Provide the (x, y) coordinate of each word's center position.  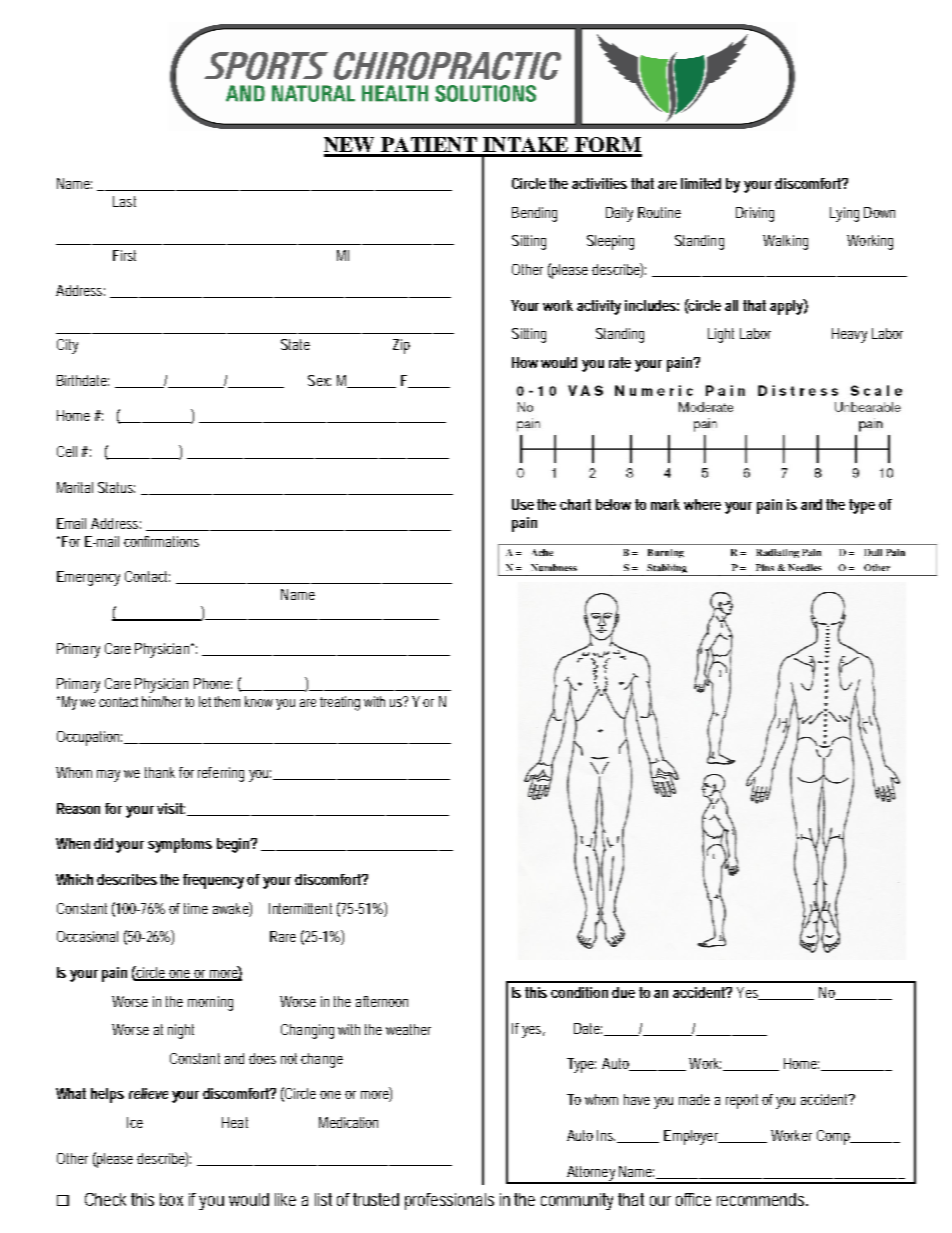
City (67, 346)
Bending (534, 214)
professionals (449, 1201)
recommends (762, 1199)
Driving (755, 214)
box (171, 1199)
